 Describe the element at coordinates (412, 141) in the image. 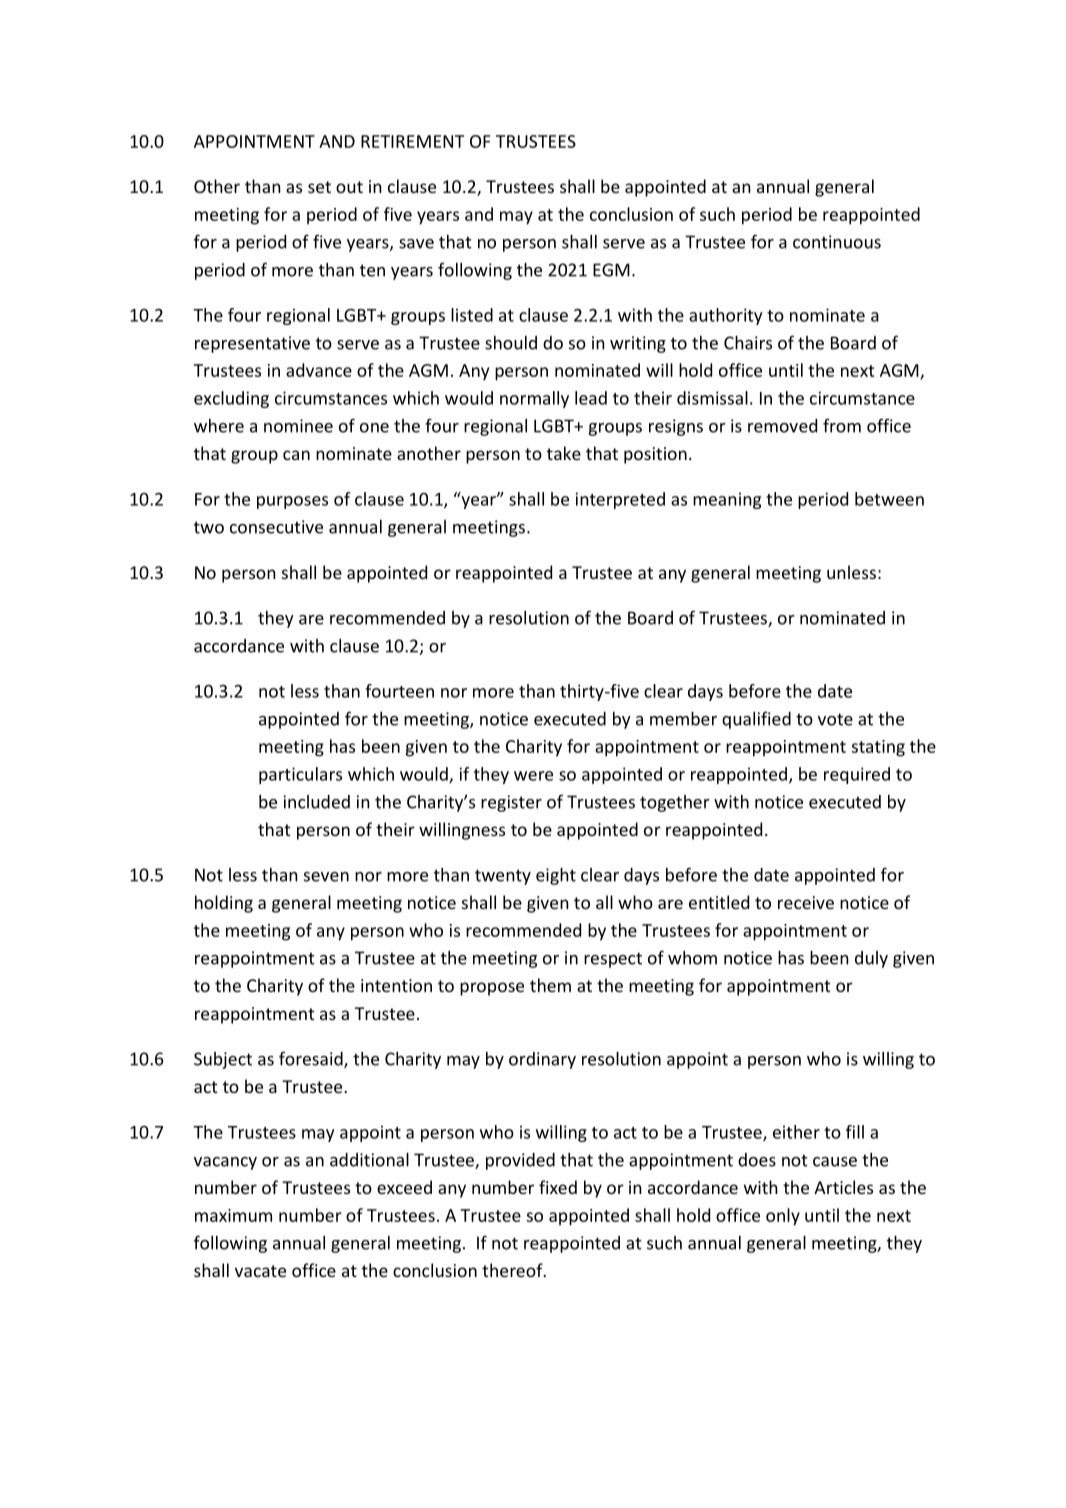

I see `RETIREMENT` at that location.
